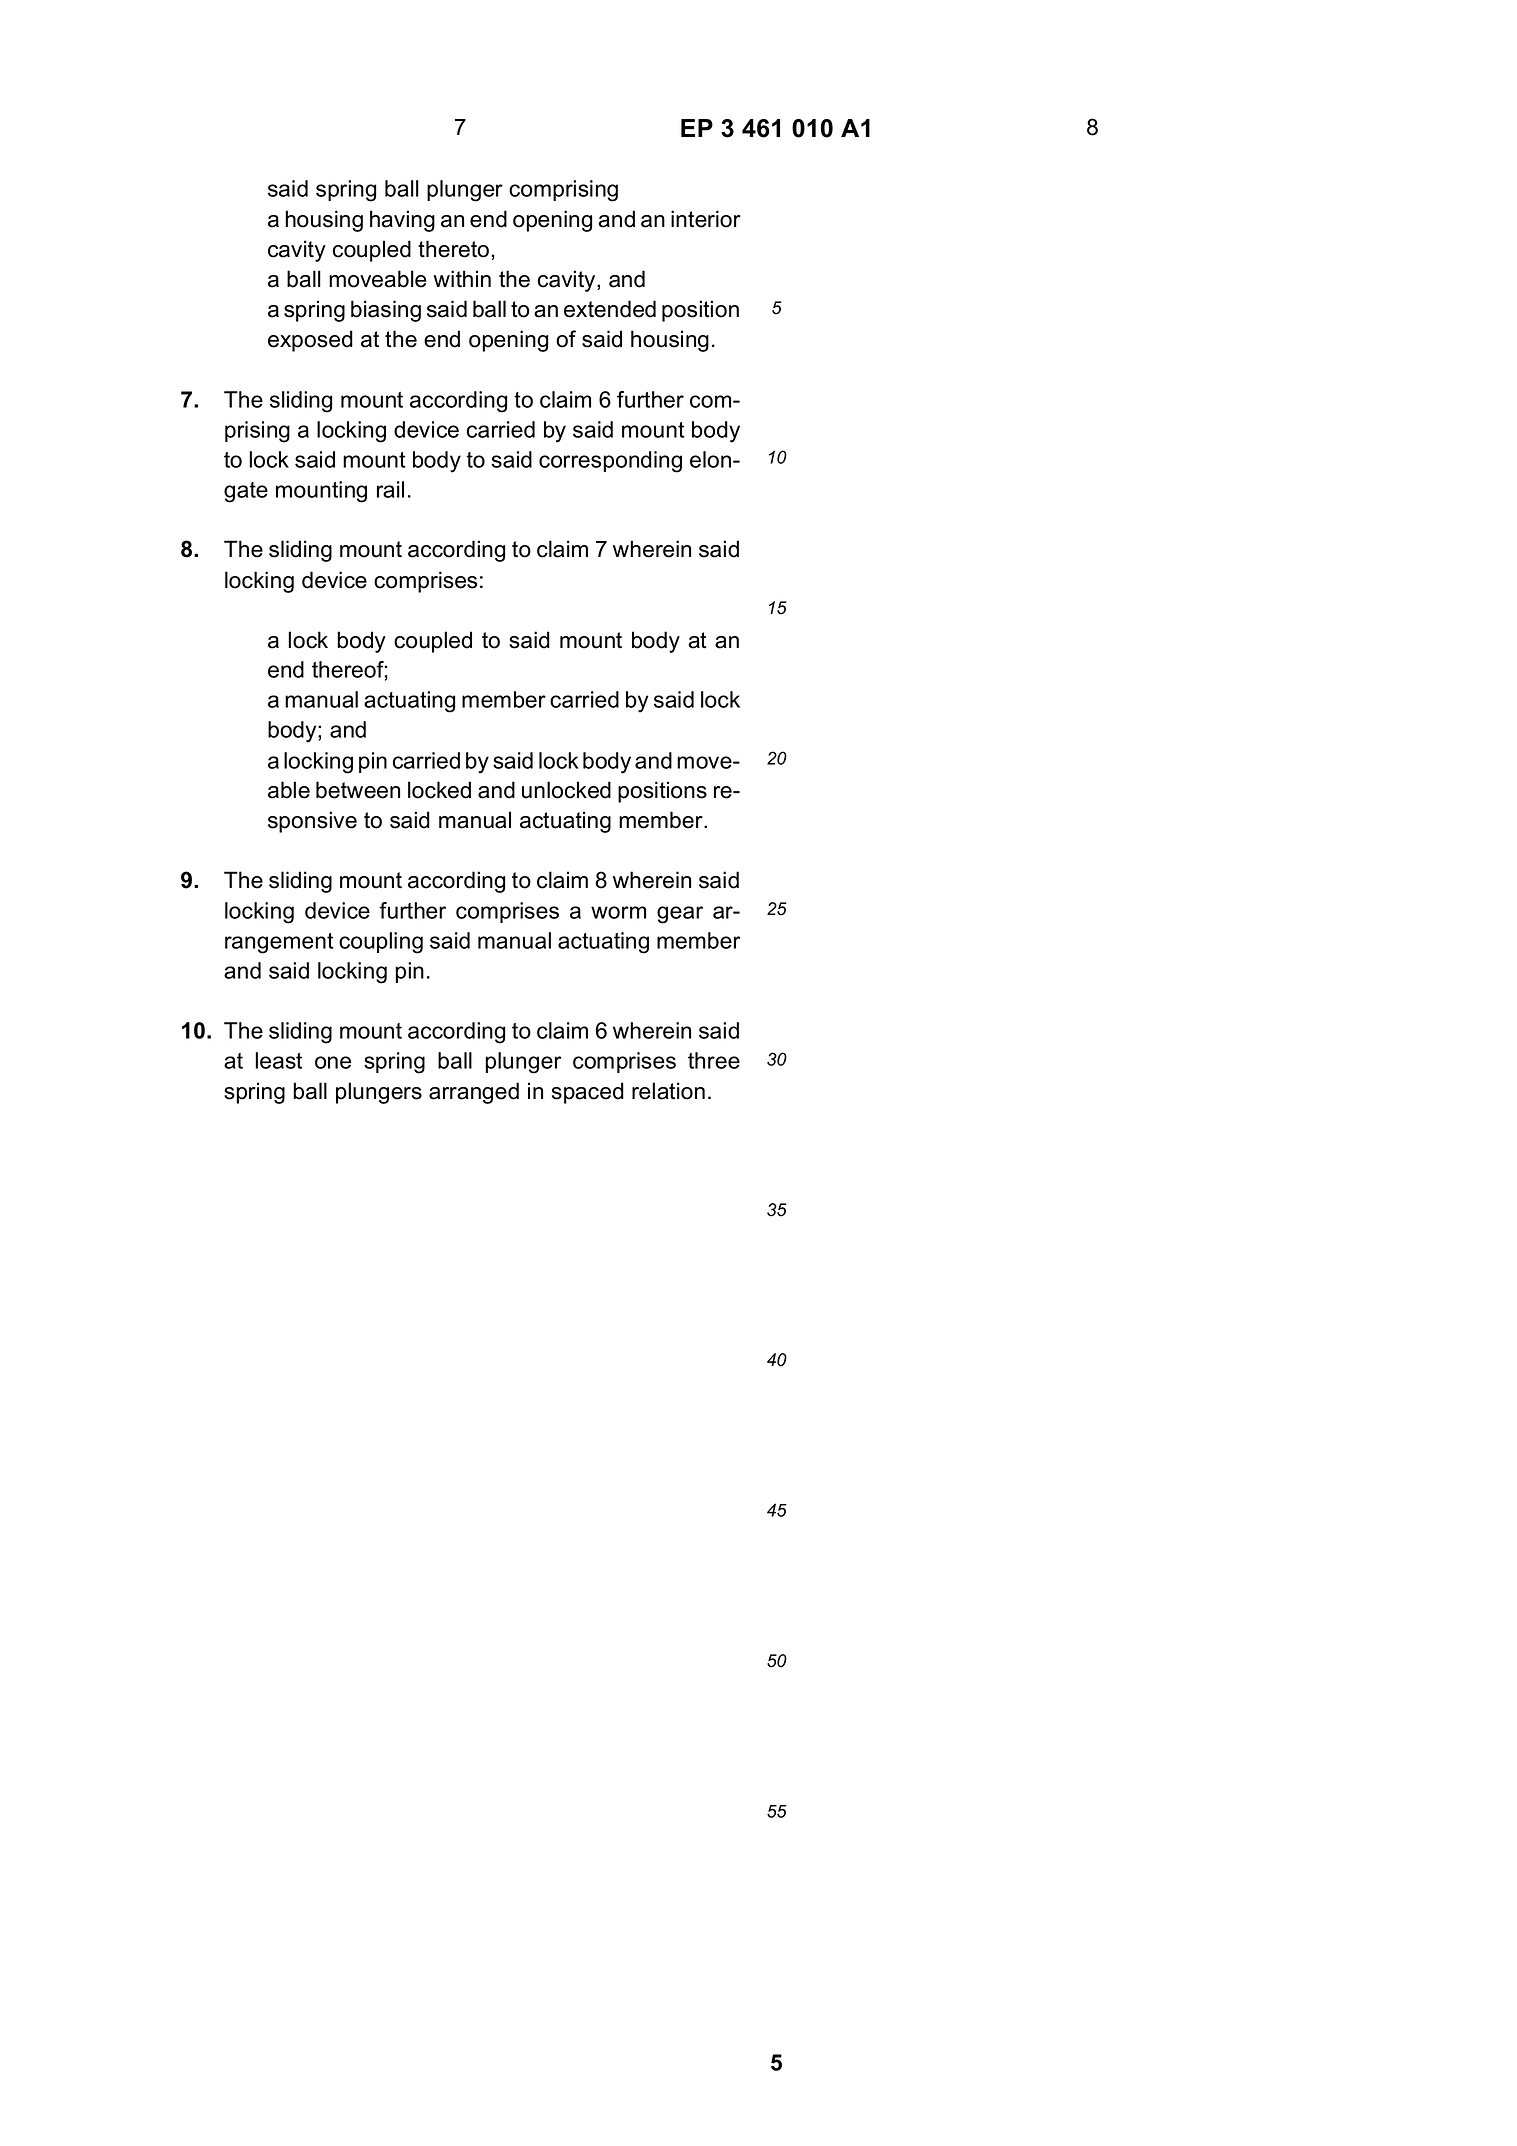 Image resolution: width=1517 pixels, height=2146 pixels. What do you see at coordinates (453, 249) in the page?
I see `thereto` at bounding box center [453, 249].
